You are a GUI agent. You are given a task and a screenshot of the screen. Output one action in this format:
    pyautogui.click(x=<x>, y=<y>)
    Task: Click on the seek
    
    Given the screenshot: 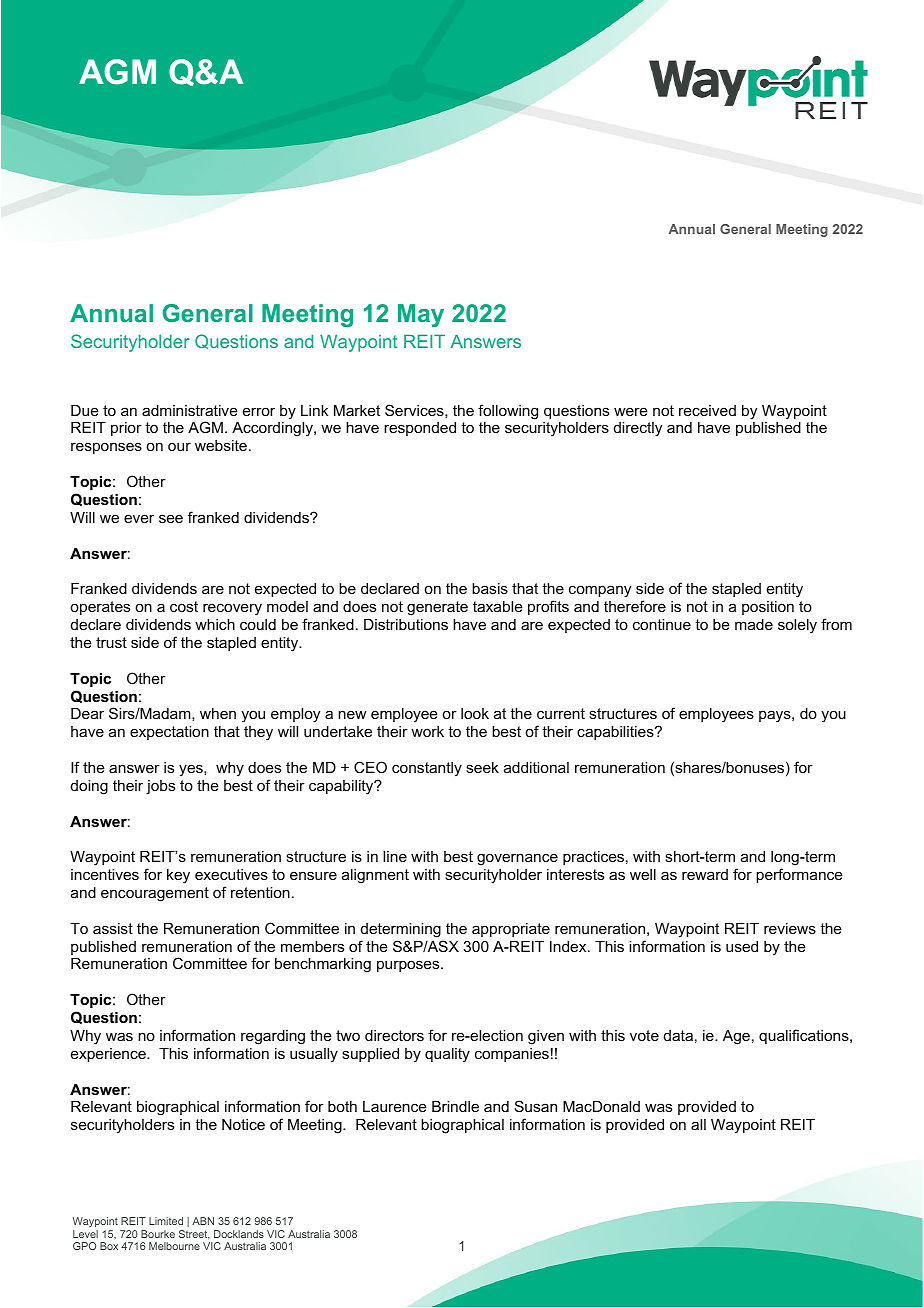 What is the action you would take?
    pyautogui.click(x=482, y=767)
